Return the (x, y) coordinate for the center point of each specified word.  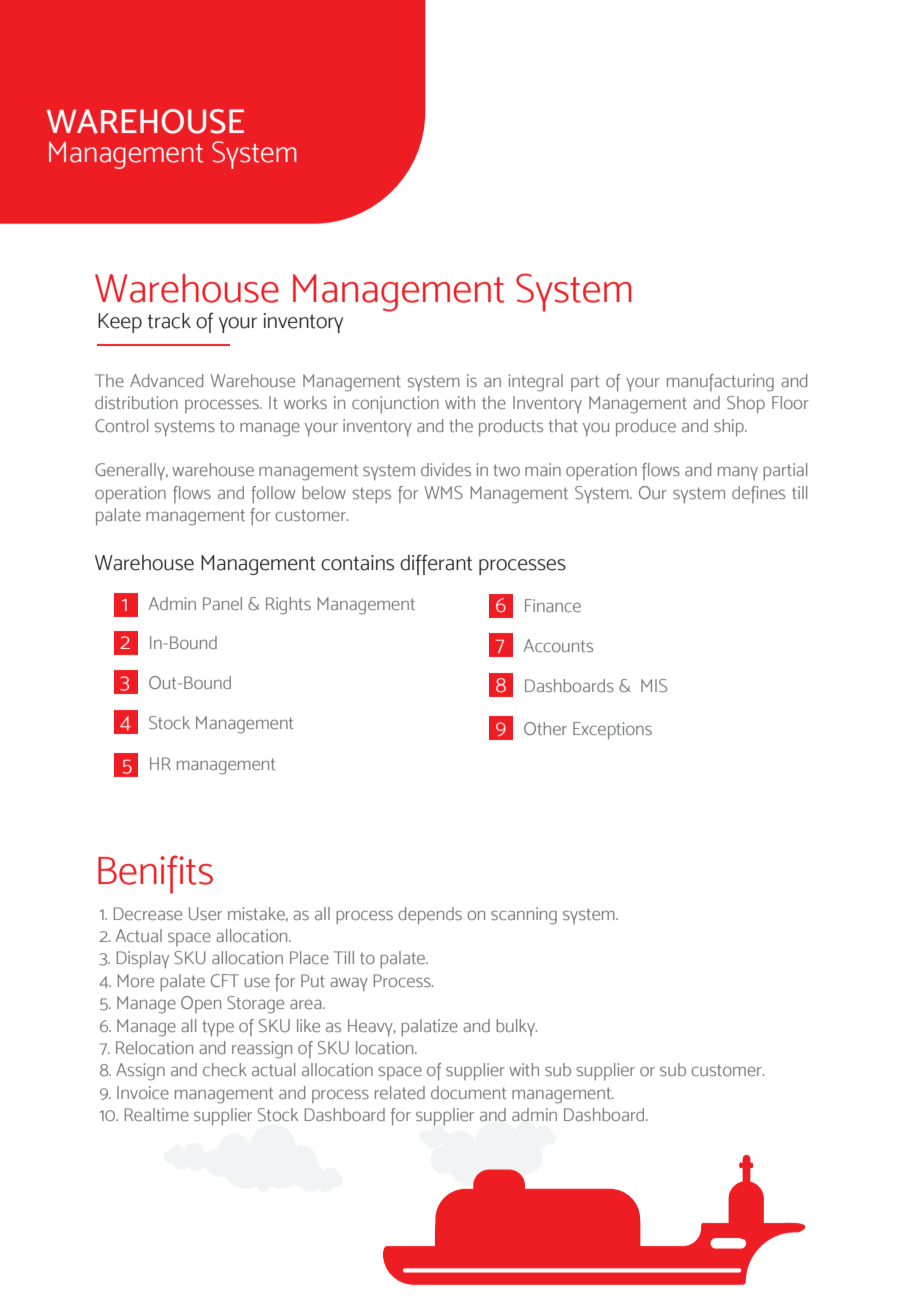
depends (430, 916)
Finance (553, 605)
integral (536, 383)
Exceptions (612, 731)
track (169, 321)
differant (436, 564)
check (225, 1069)
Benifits (155, 874)
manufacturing (720, 383)
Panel (222, 603)
